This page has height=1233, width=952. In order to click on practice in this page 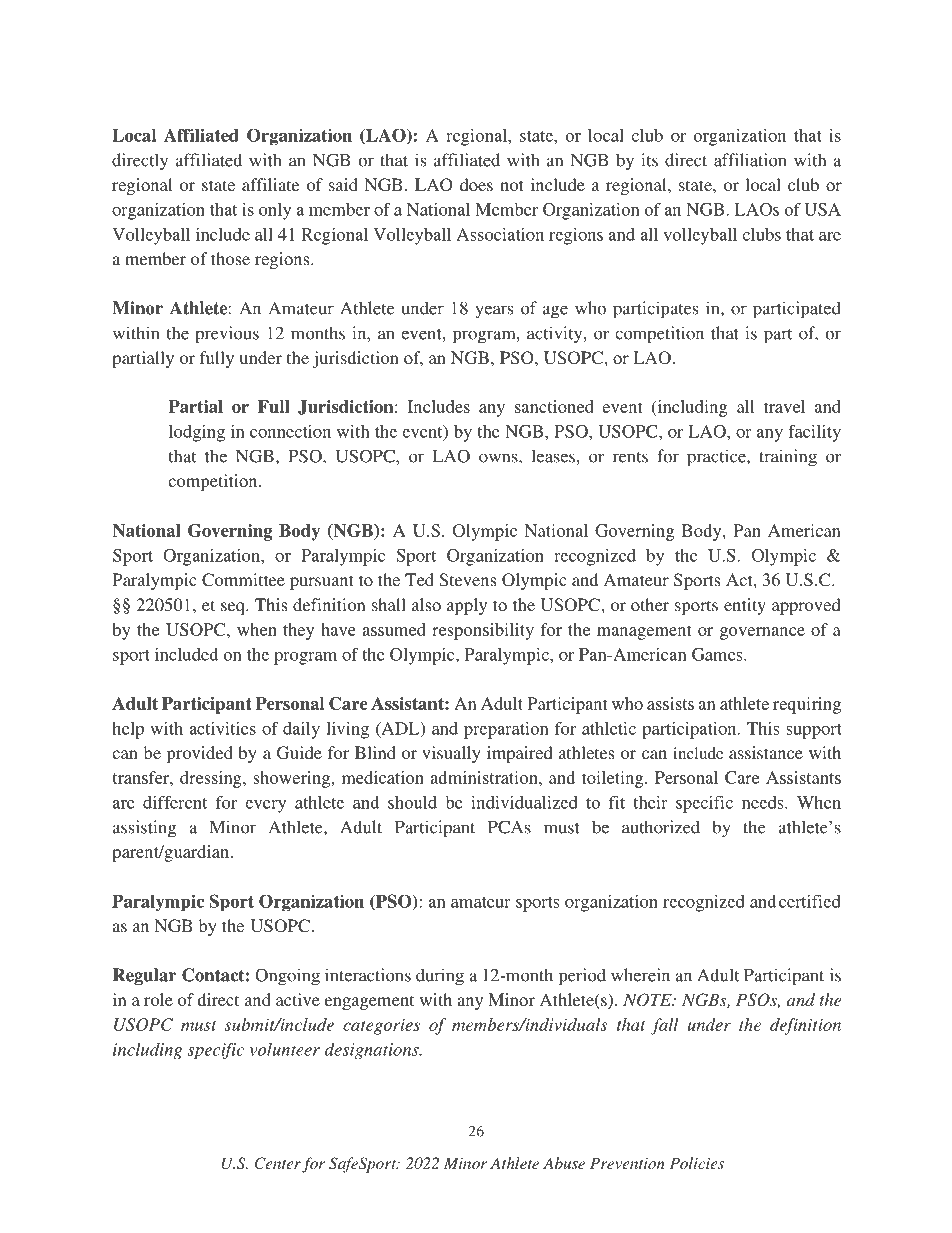, I will do `click(717, 458)`.
